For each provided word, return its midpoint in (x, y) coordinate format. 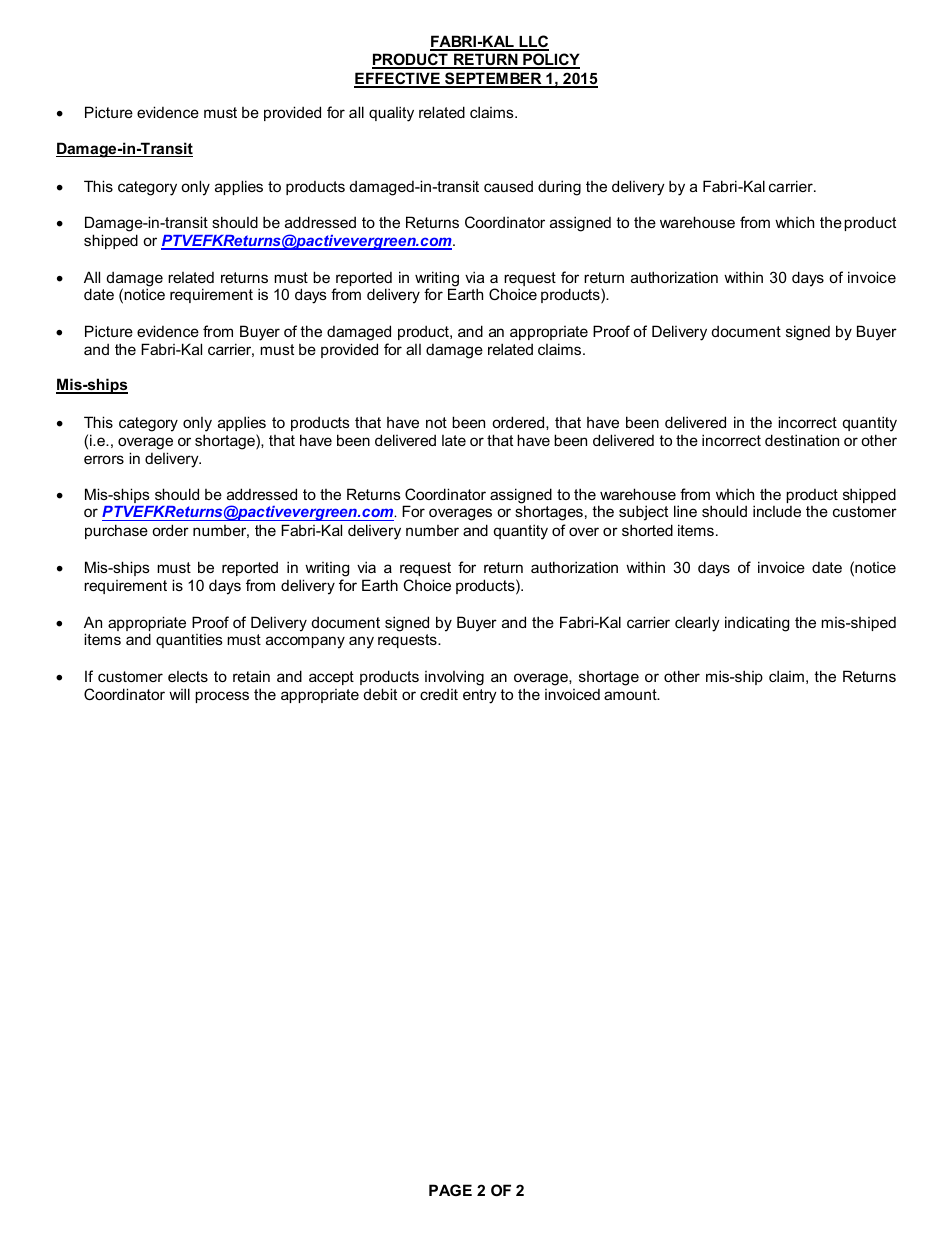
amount (631, 694)
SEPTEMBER (493, 79)
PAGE (450, 1190)
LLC (533, 42)
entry (480, 696)
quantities (189, 641)
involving (454, 678)
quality (391, 114)
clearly (697, 624)
